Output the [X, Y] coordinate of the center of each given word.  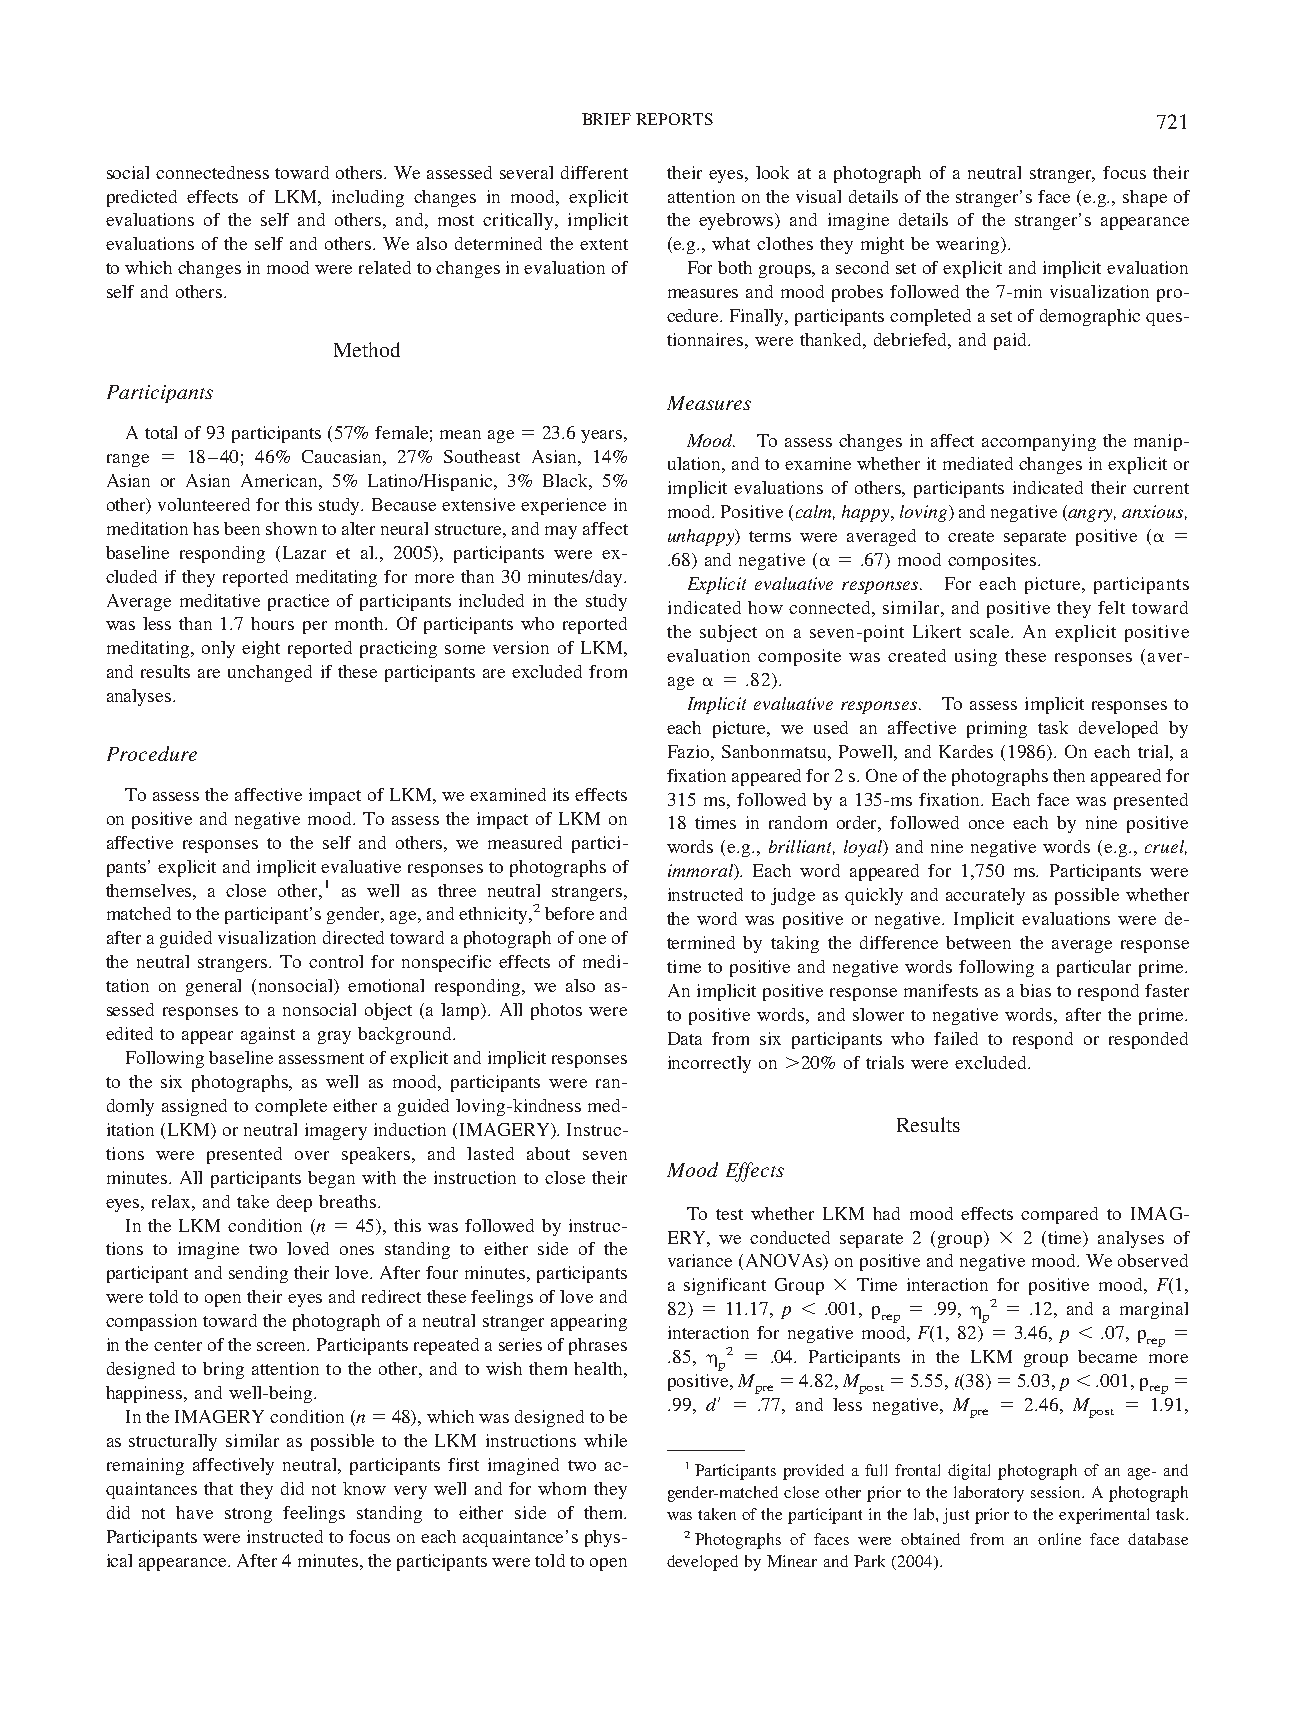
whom [562, 1488]
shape [1145, 198]
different [594, 172]
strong [248, 1515]
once [986, 824]
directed [353, 937]
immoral [702, 872]
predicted [142, 198]
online [1059, 1539]
